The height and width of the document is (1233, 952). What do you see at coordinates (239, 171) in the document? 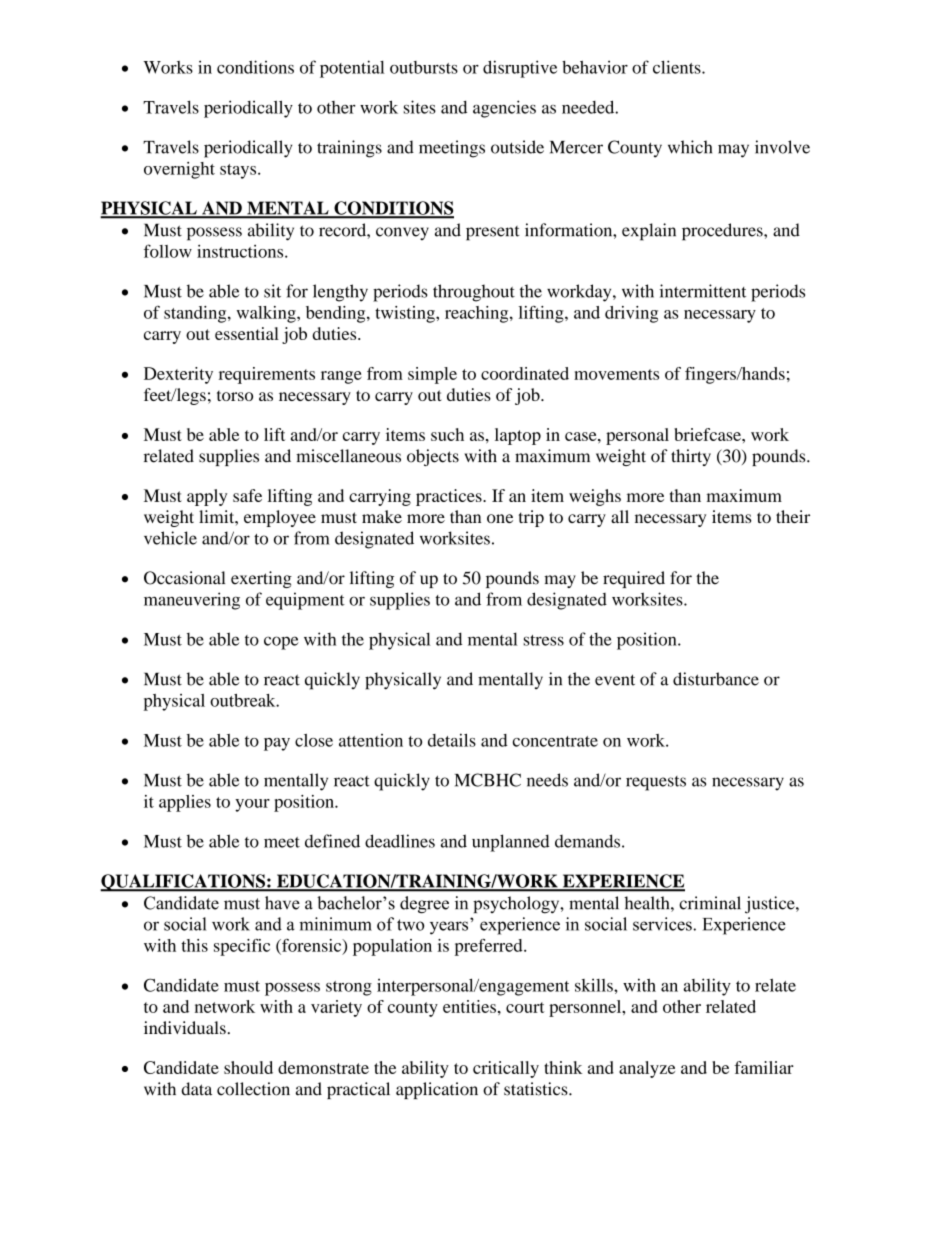
I see `stays` at bounding box center [239, 171].
